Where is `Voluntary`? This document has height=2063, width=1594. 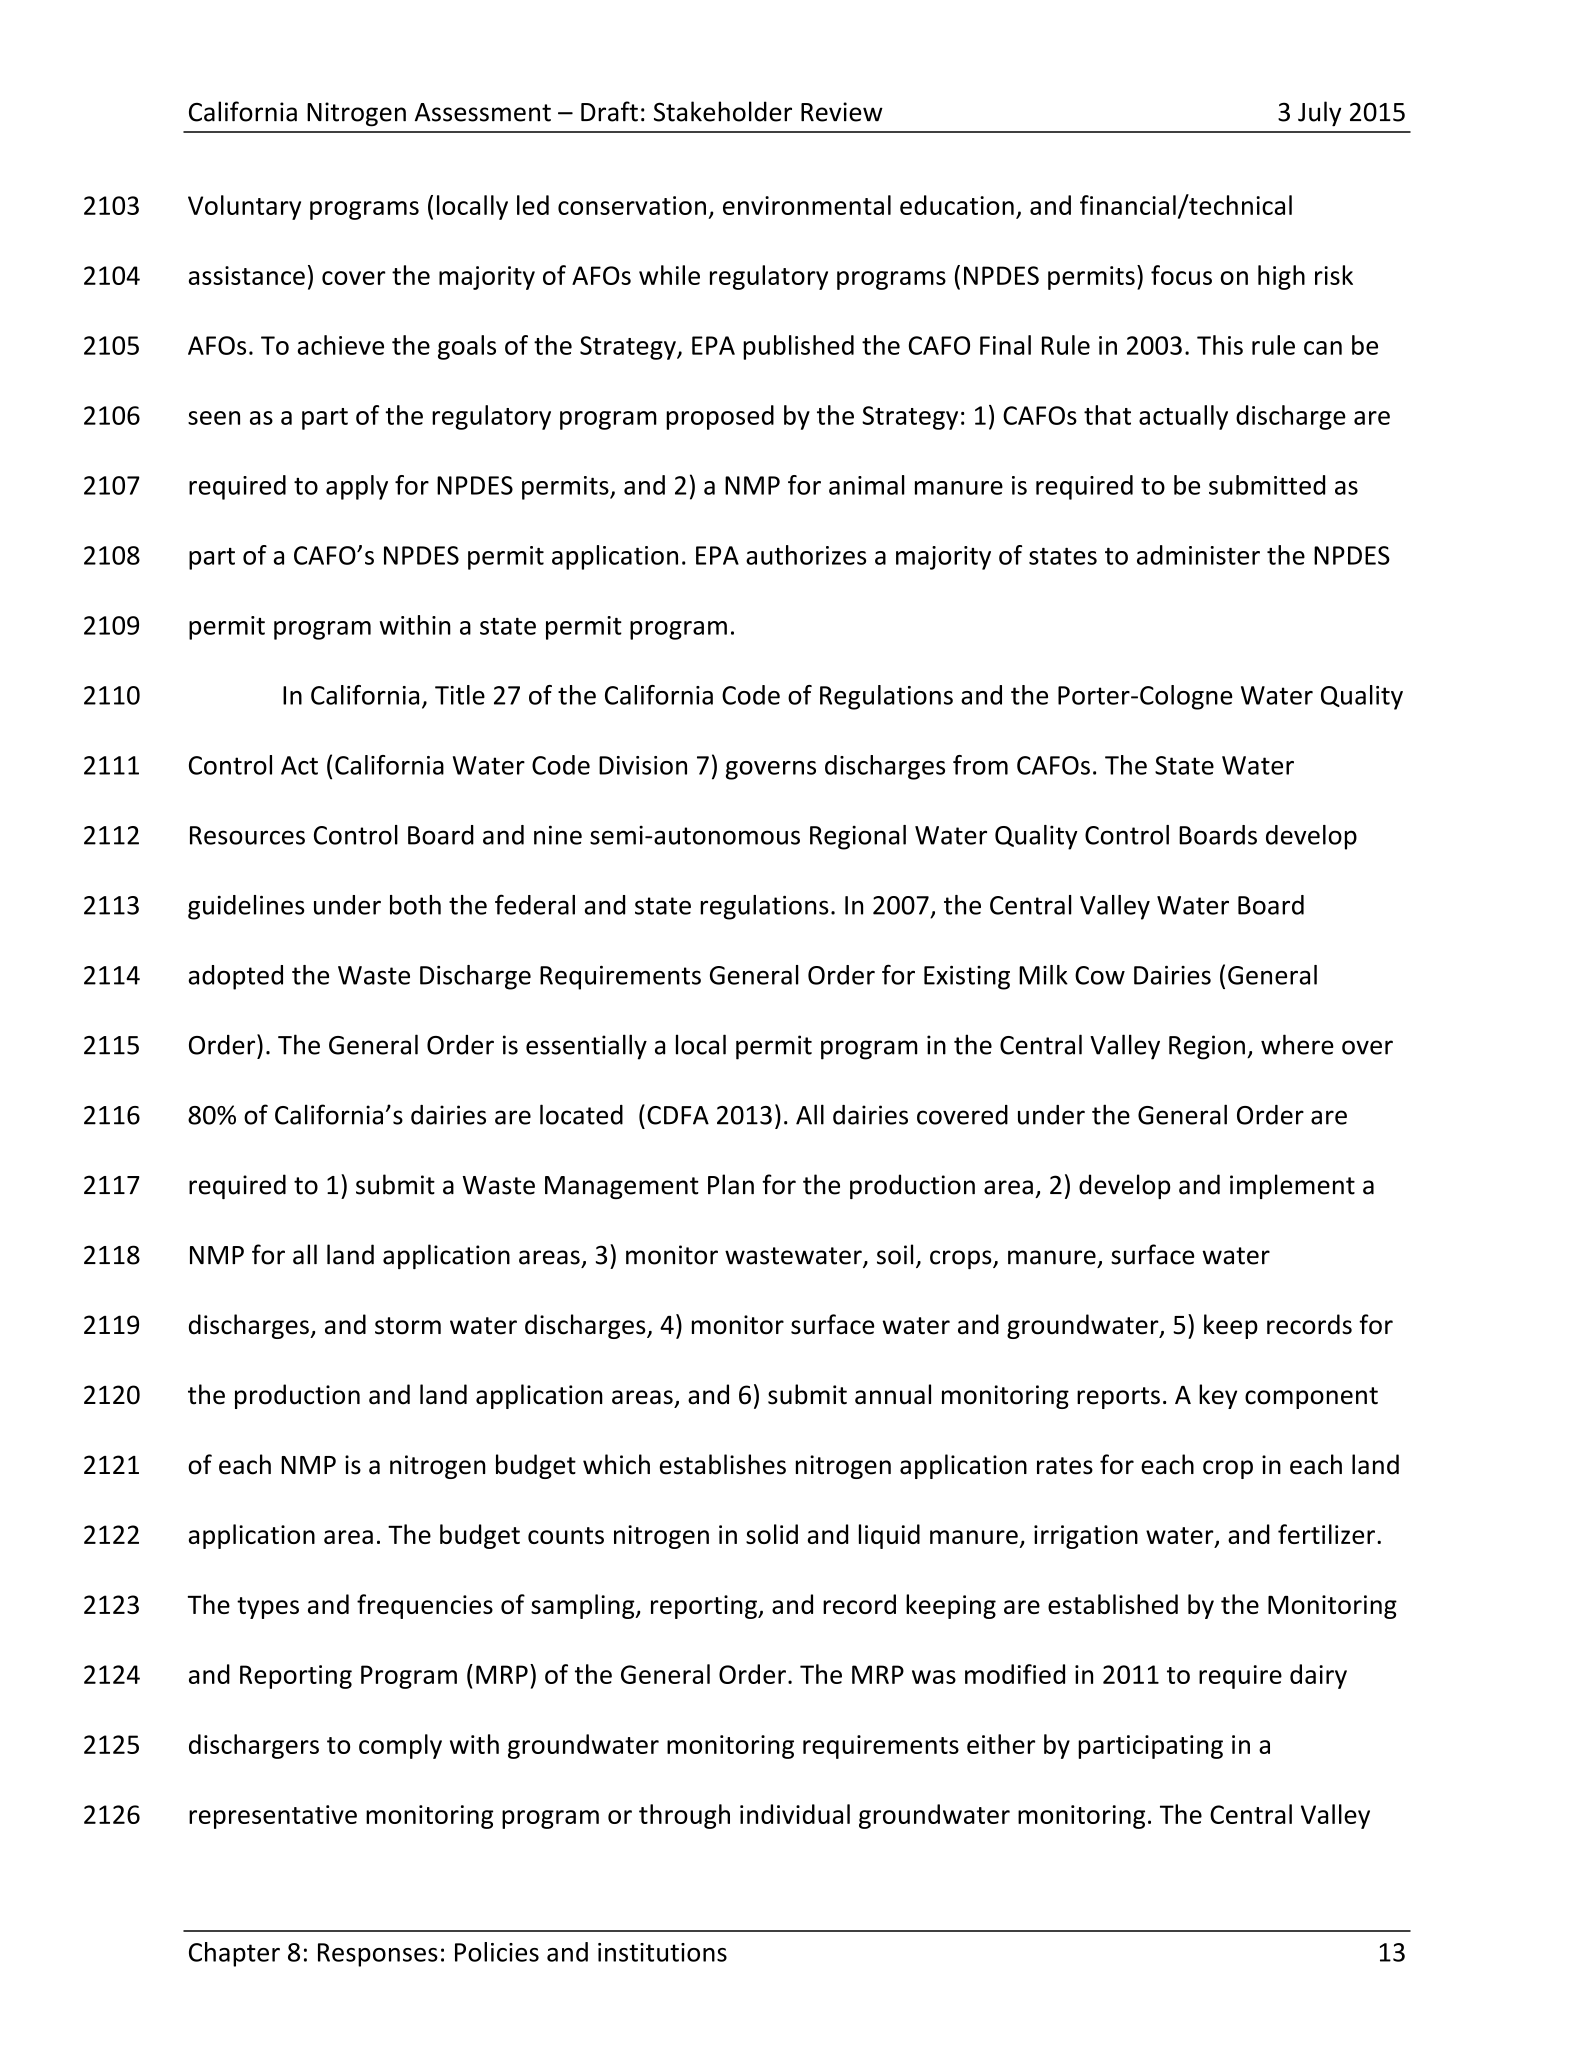
Voluntary is located at coordinates (244, 207).
